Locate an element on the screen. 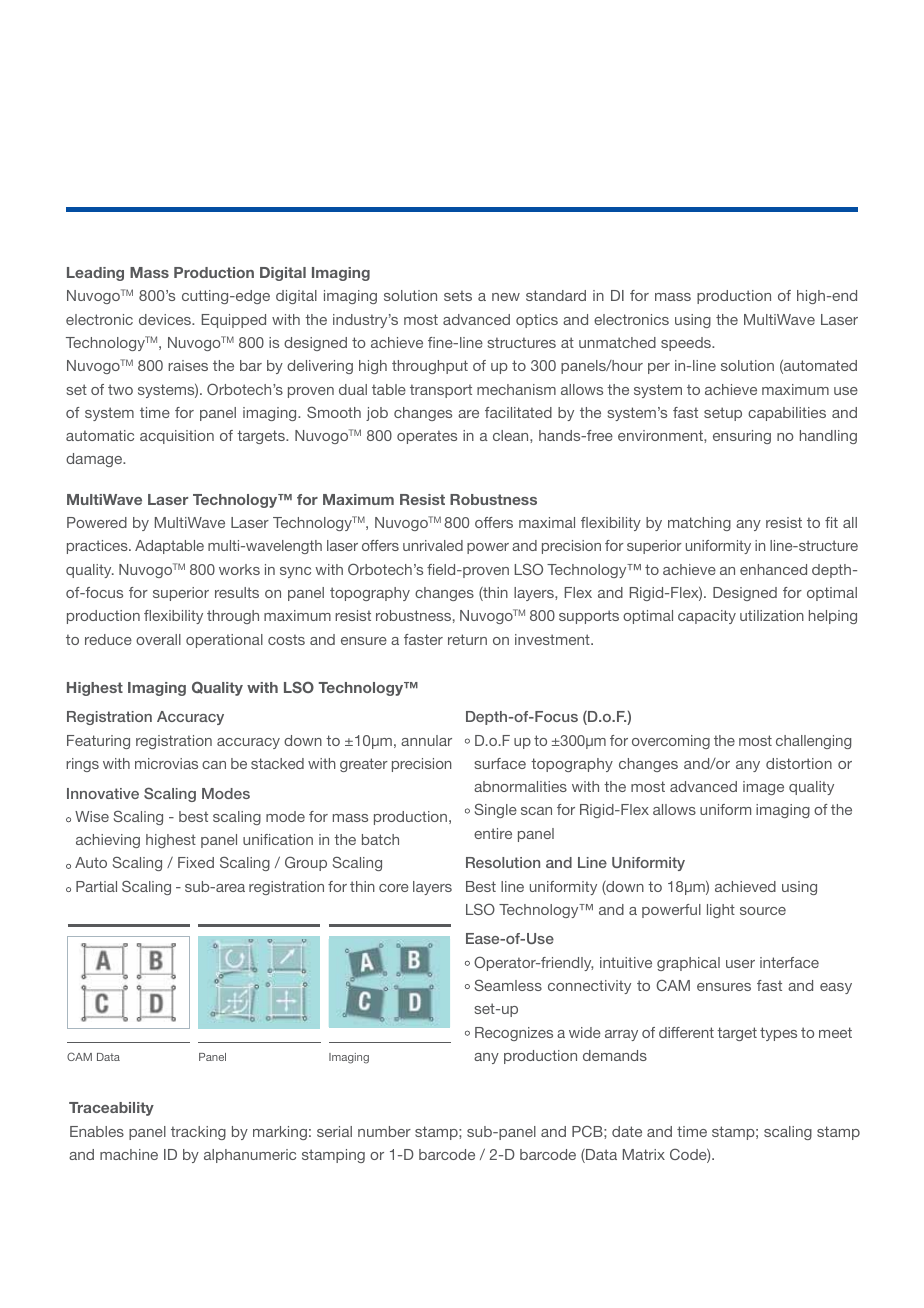 Image resolution: width=924 pixels, height=1308 pixels. entire is located at coordinates (493, 833).
